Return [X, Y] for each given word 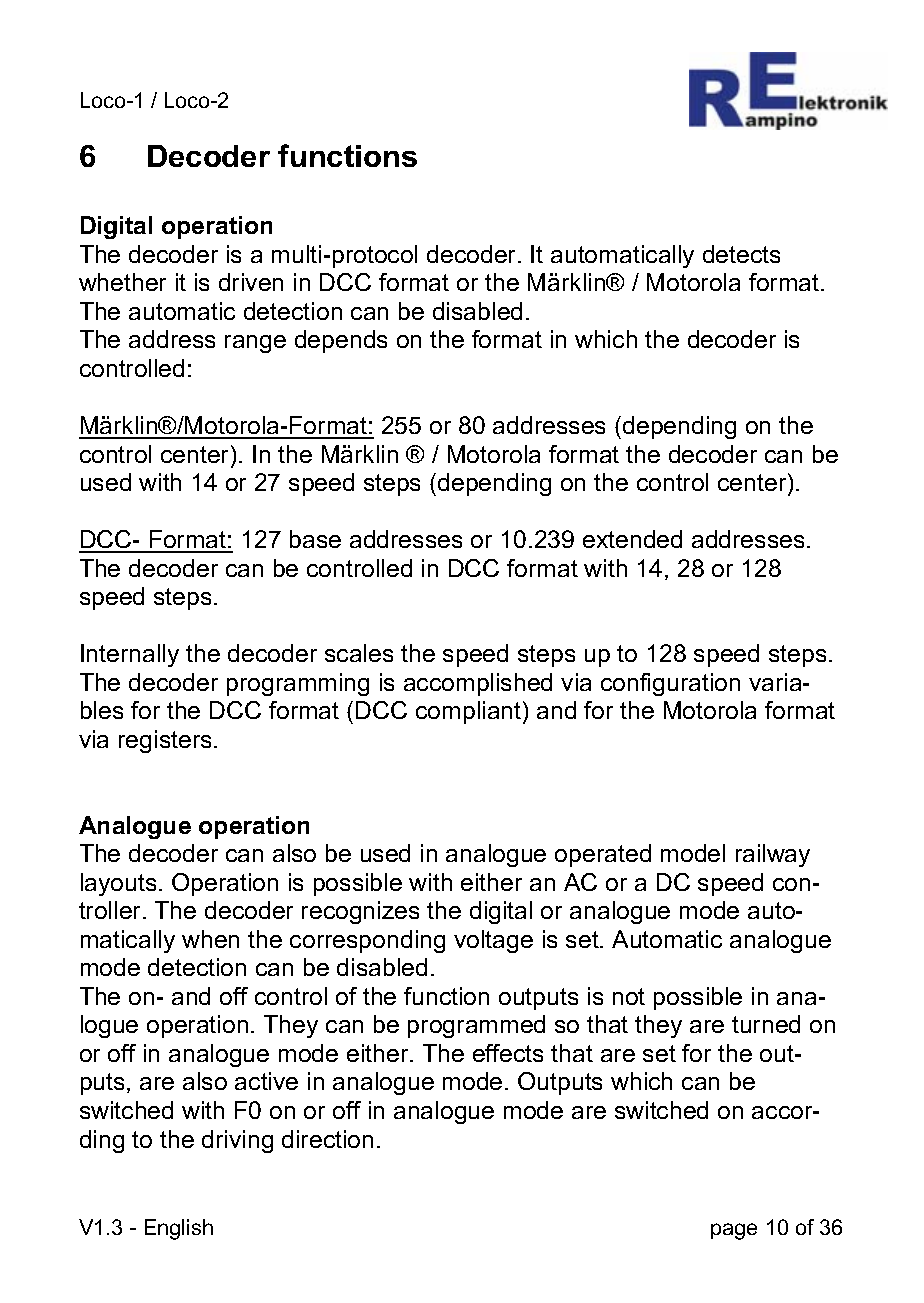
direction [327, 1139]
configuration [670, 684]
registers [165, 741]
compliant [470, 712]
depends [341, 341]
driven [251, 282]
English [179, 1229]
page [734, 1231]
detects [741, 254]
